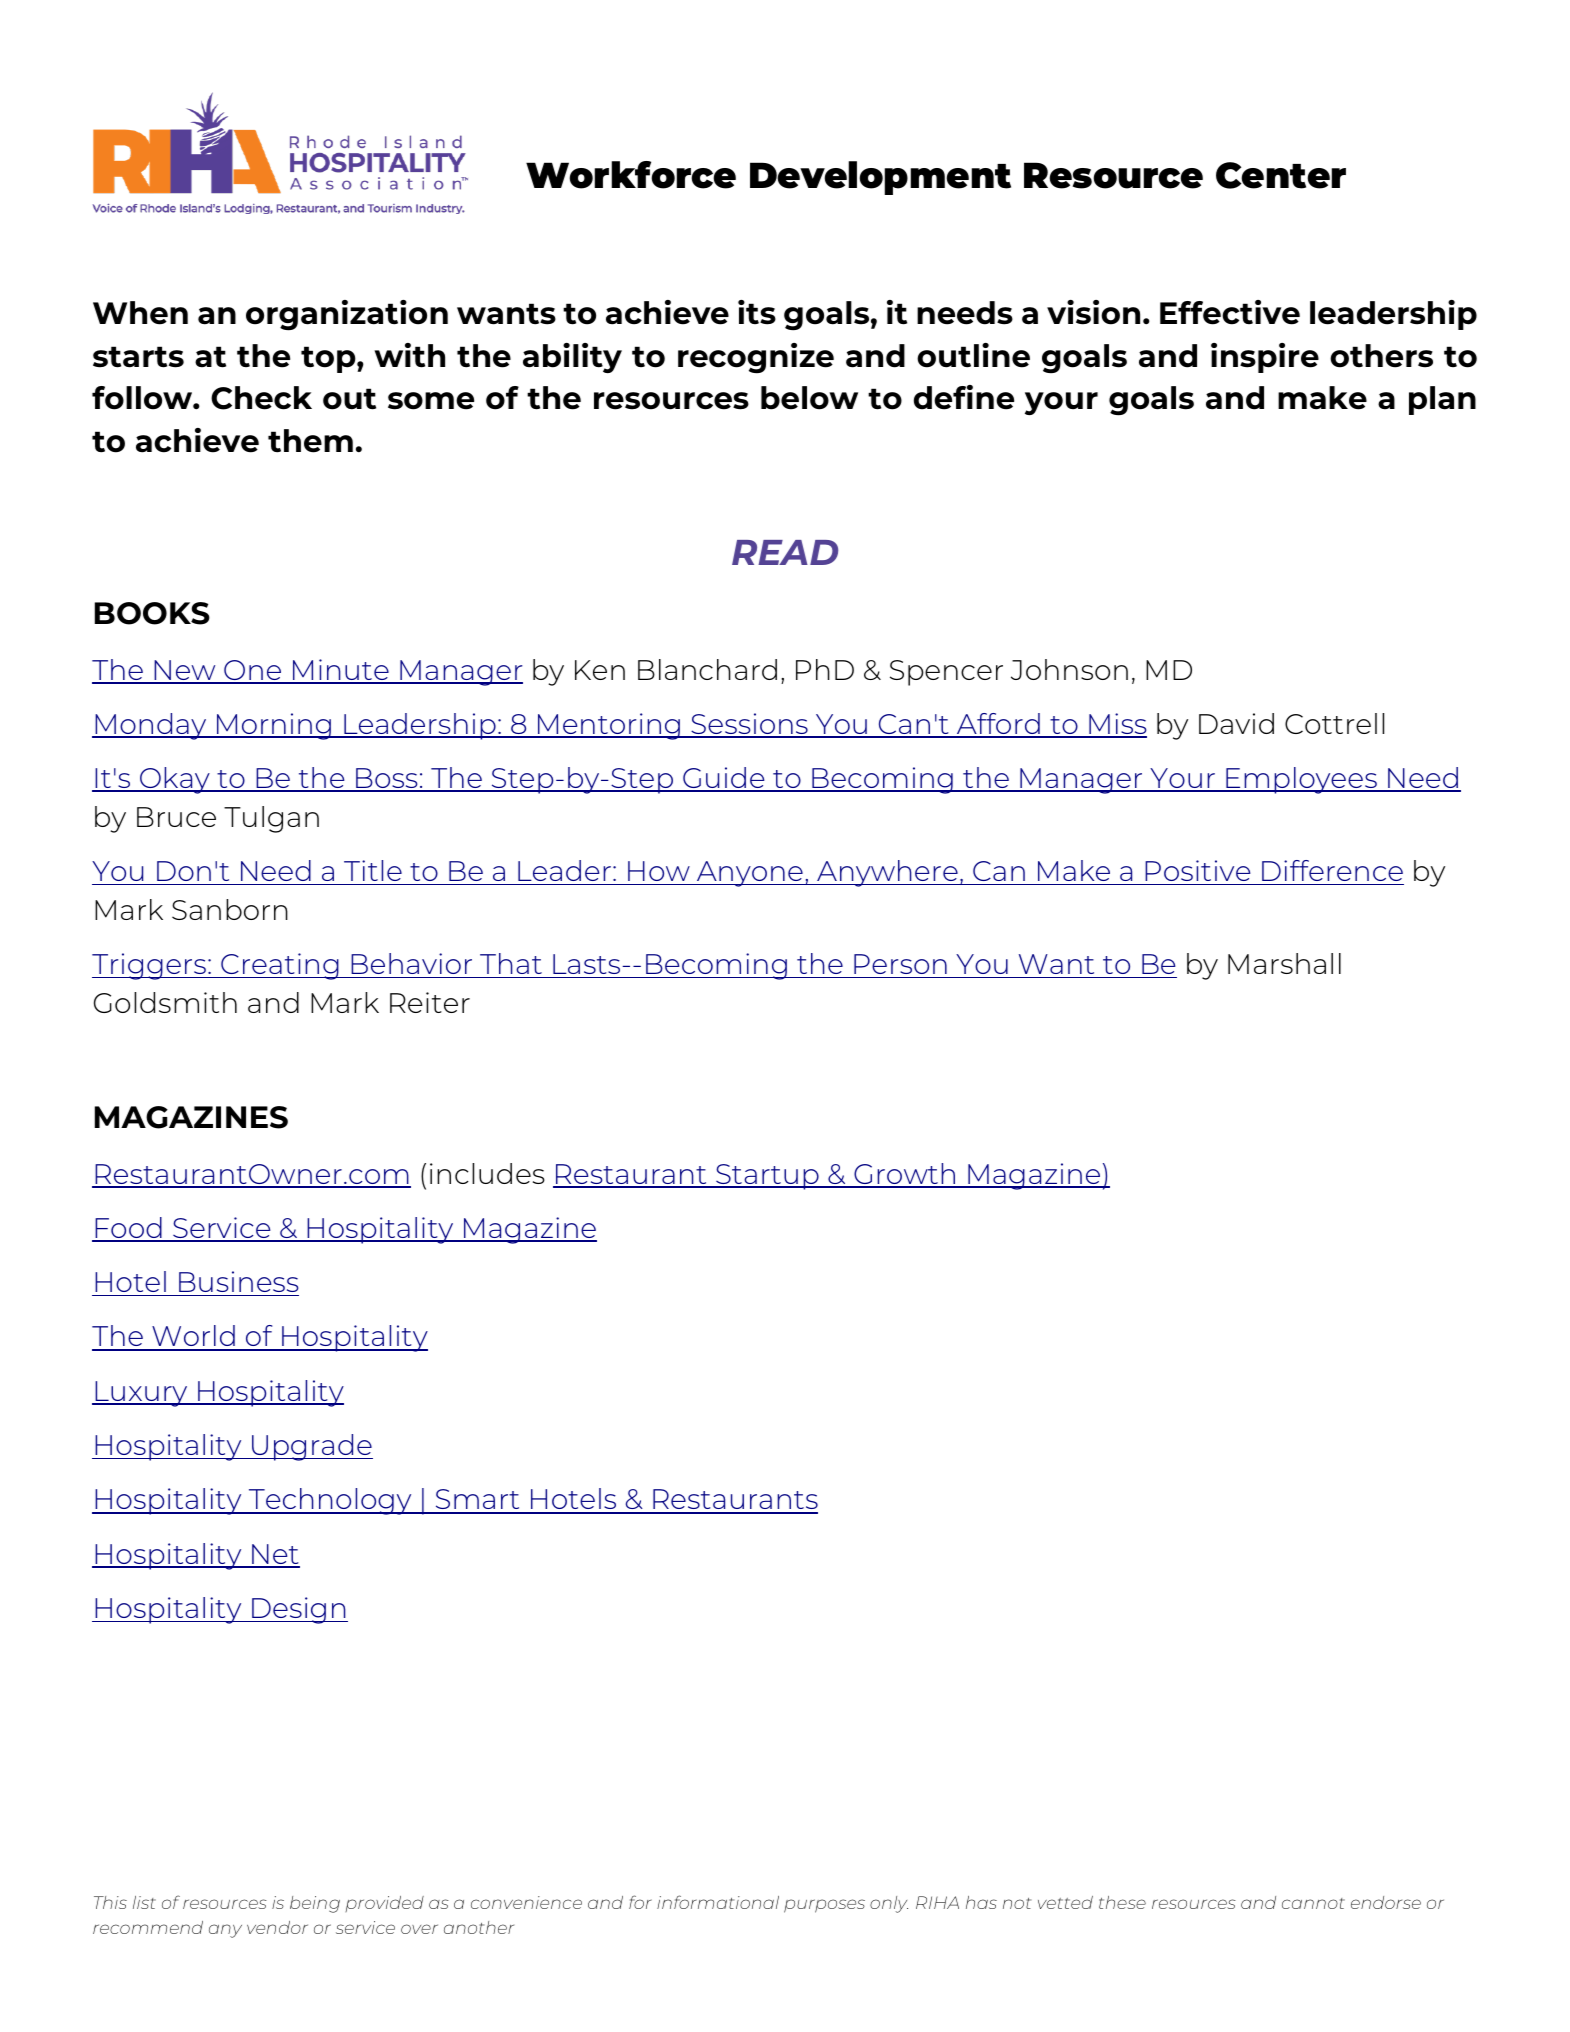  Describe the element at coordinates (900, 964) in the document. I see `Person` at that location.
